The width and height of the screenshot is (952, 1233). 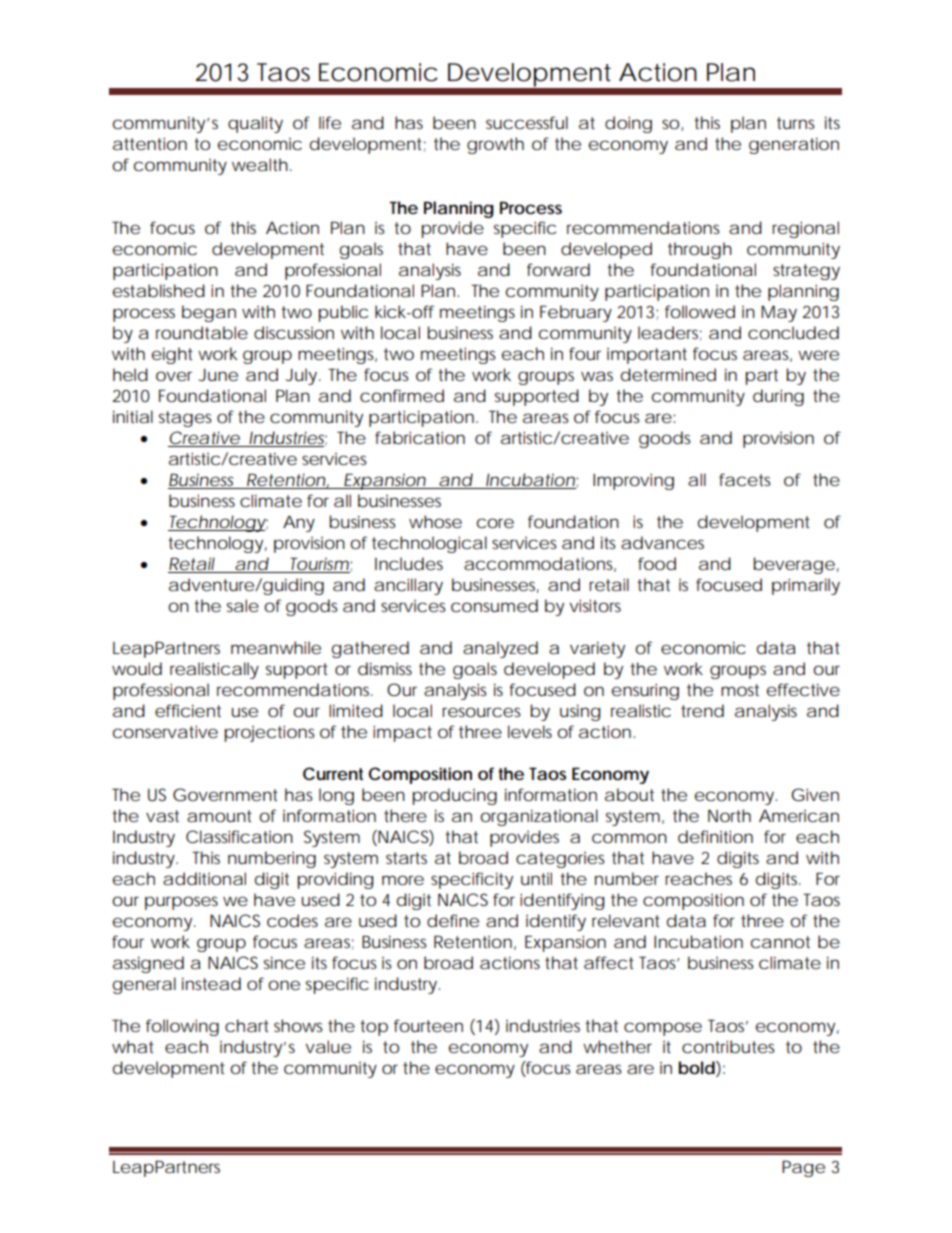 What do you see at coordinates (133, 1046) in the screenshot?
I see `what` at bounding box center [133, 1046].
